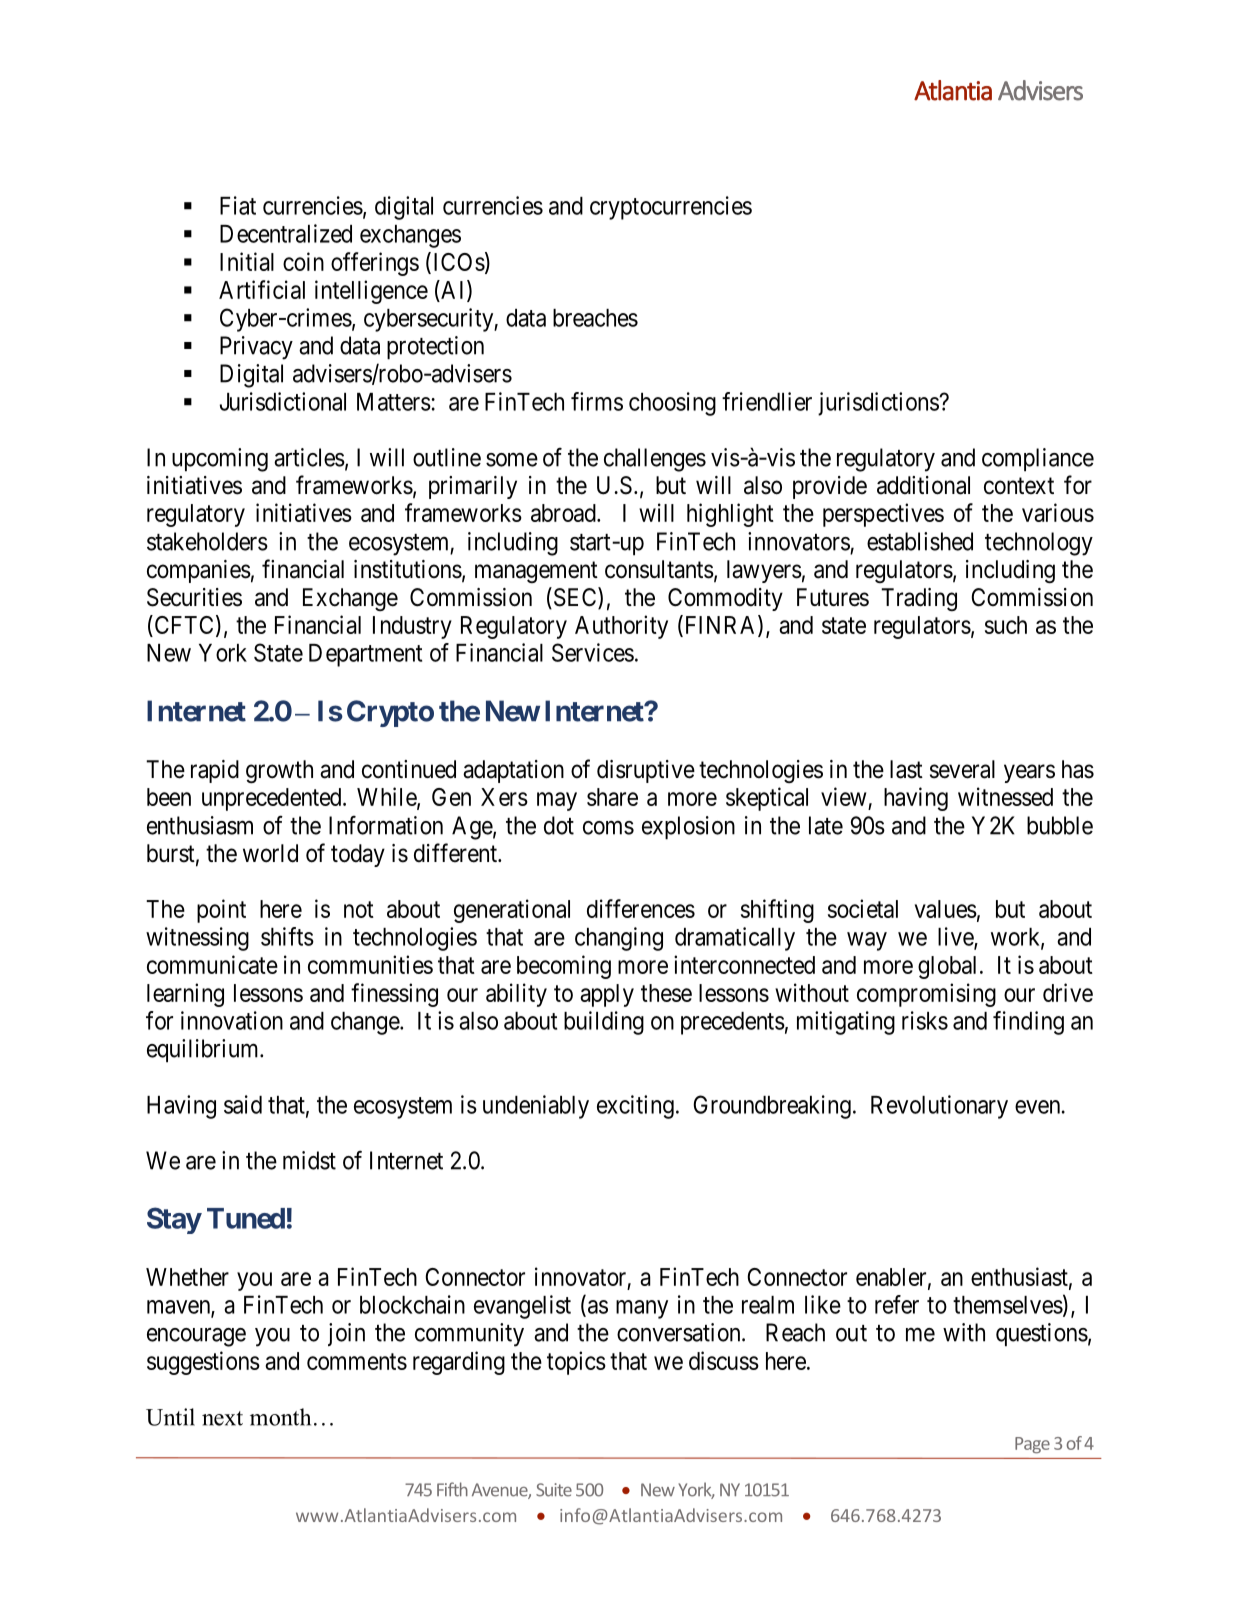 This page has width=1239, height=1603. Describe the element at coordinates (365, 655) in the page. I see `Department` at that location.
